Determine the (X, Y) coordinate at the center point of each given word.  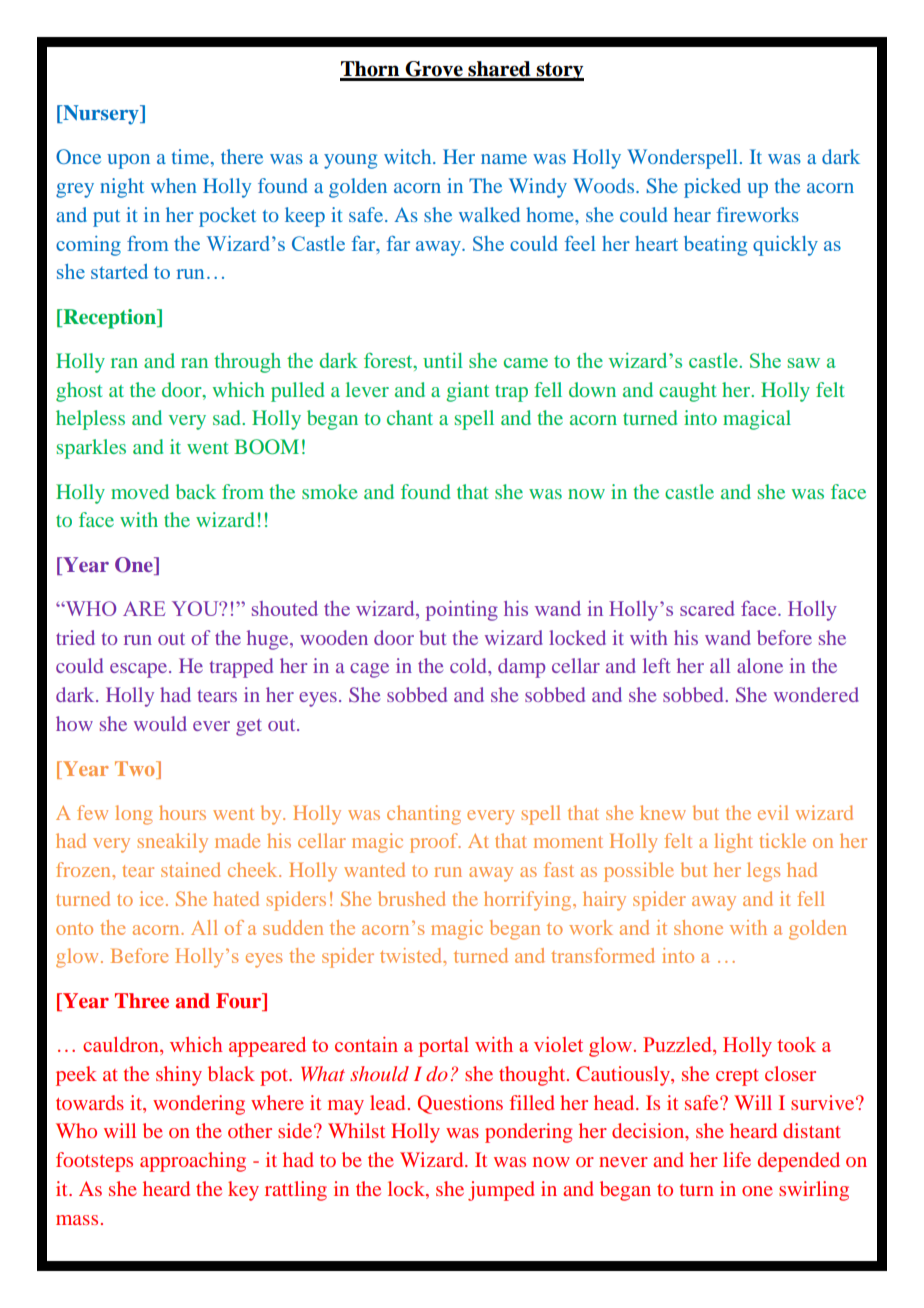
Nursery (101, 115)
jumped (501, 1191)
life (737, 1159)
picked (712, 188)
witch (409, 156)
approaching (193, 1162)
